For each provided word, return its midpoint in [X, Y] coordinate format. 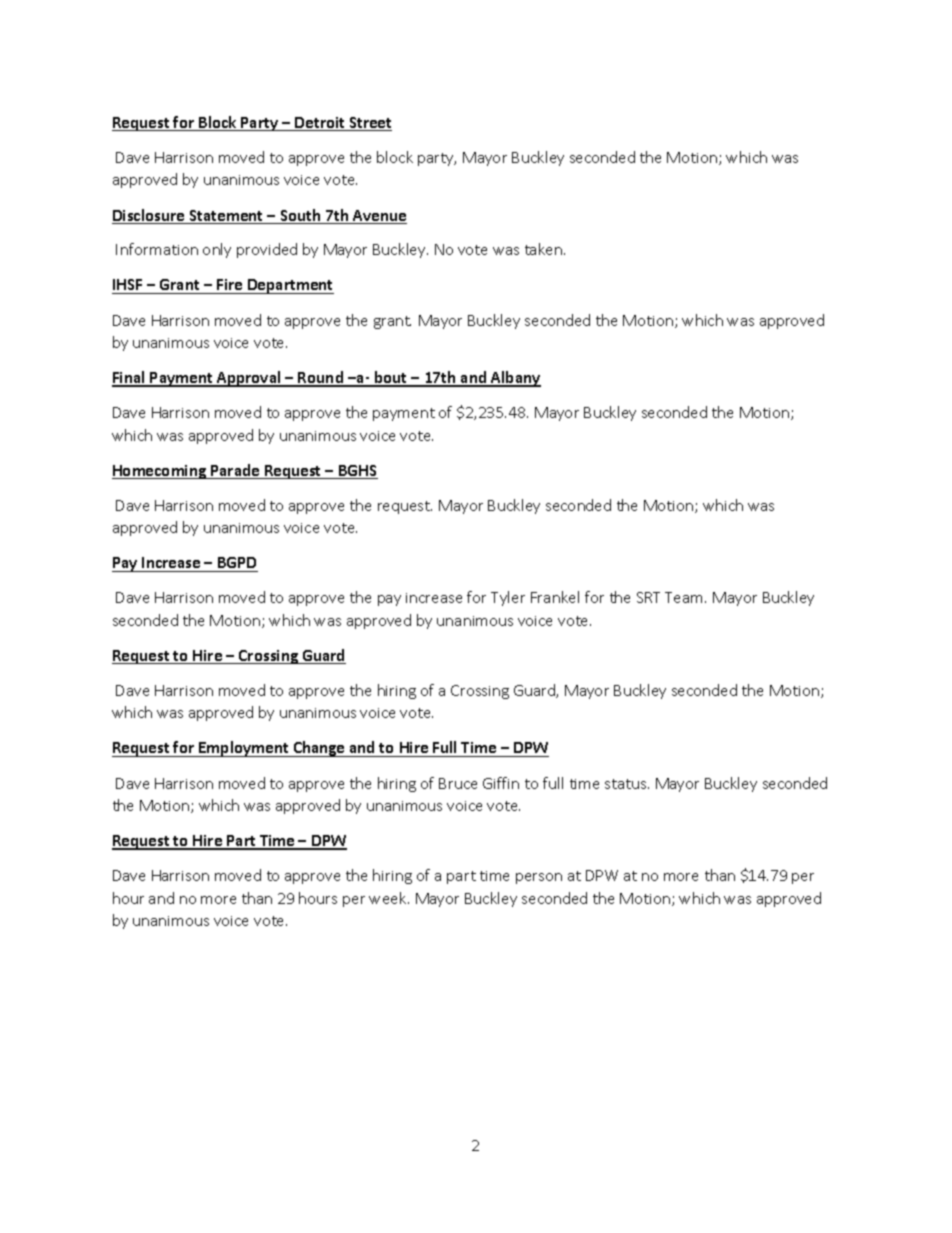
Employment [244, 749]
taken [545, 249]
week [389, 898]
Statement [226, 217]
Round [321, 378]
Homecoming [160, 472]
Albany [515, 379]
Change [319, 749]
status [627, 784]
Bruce [458, 783]
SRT [648, 597]
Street [370, 124]
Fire [230, 286]
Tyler [508, 598]
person [539, 878]
